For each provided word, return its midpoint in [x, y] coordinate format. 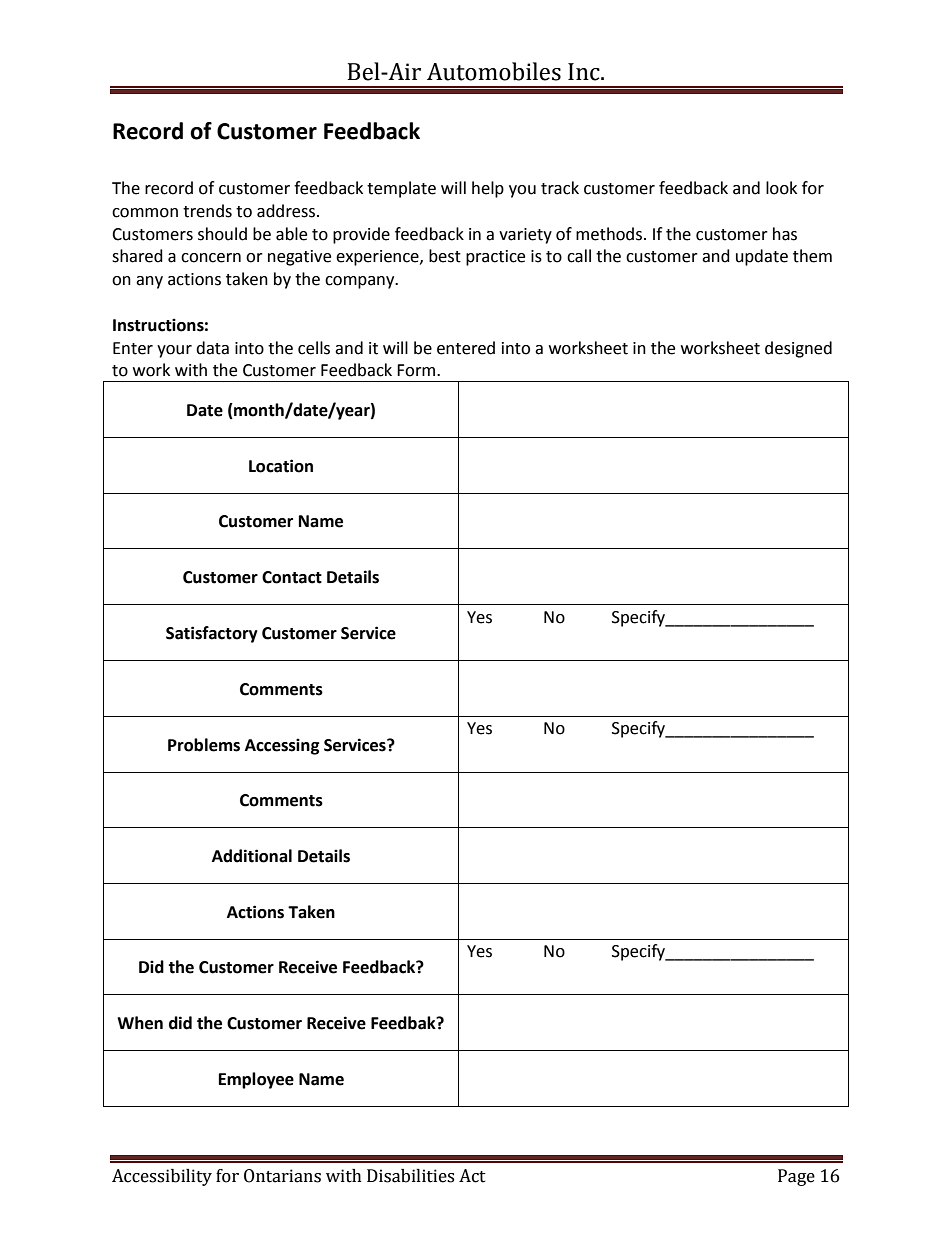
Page [796, 1177]
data [212, 348]
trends [207, 211]
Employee [256, 1080]
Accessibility [162, 1177]
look [781, 188]
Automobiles [494, 71]
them [812, 256]
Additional [252, 856]
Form [417, 370]
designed [798, 349]
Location [281, 466]
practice [495, 258]
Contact [292, 577]
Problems [204, 745]
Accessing [282, 746]
